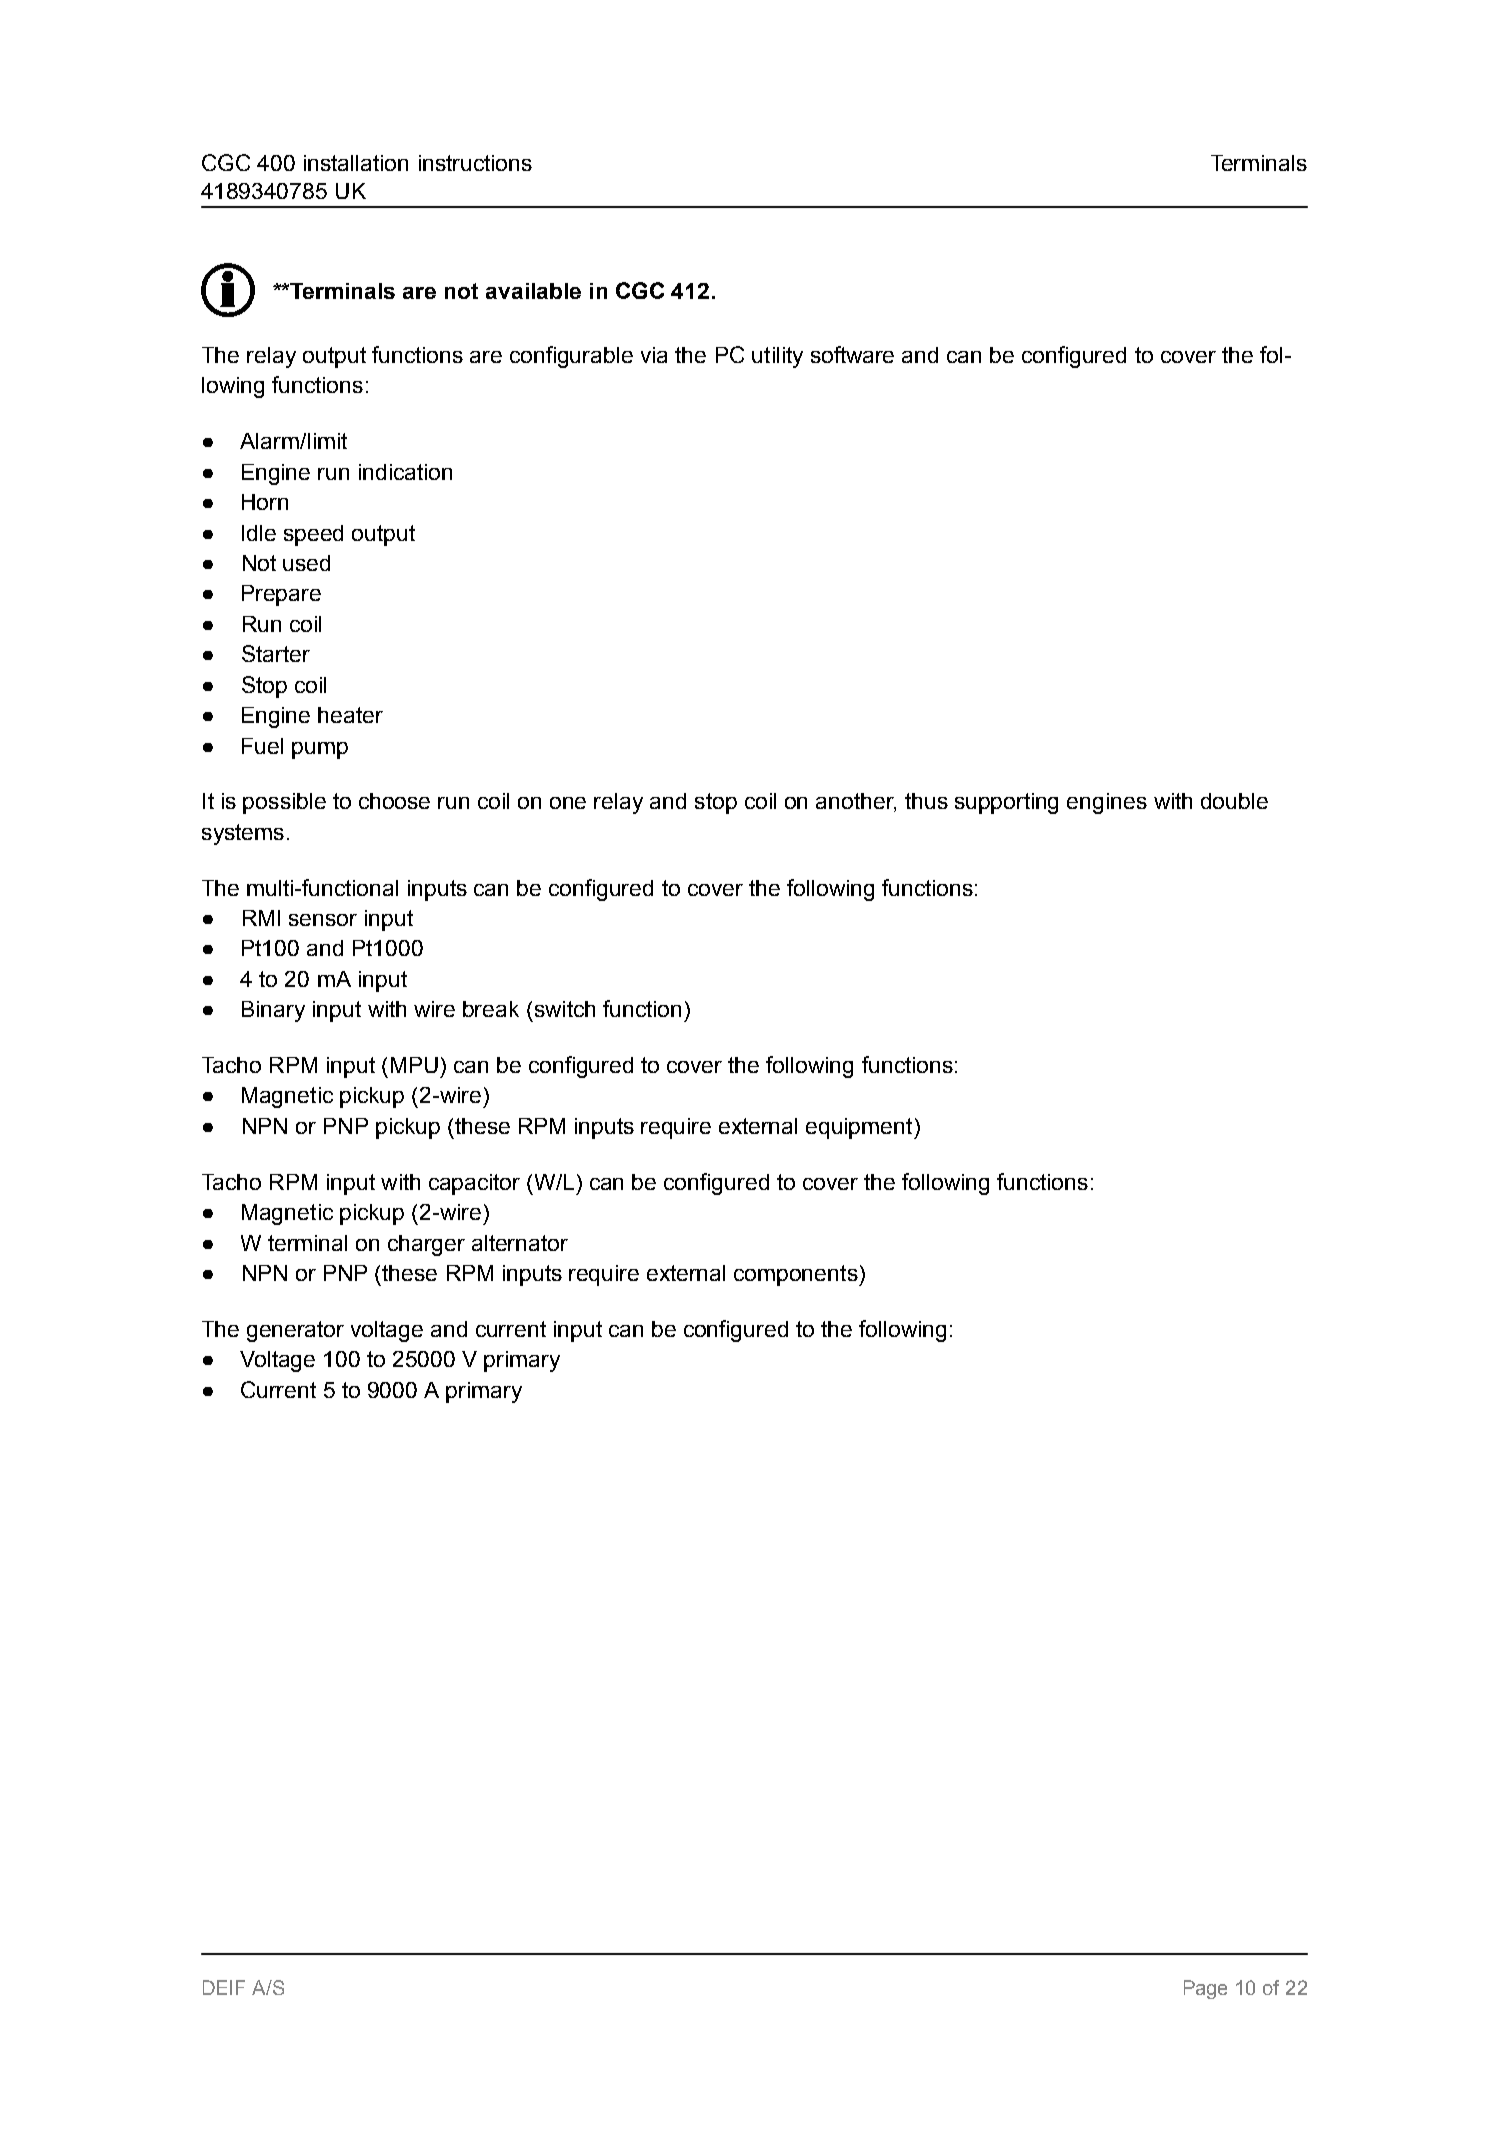 Image resolution: width=1509 pixels, height=2135 pixels. What do you see at coordinates (1006, 803) in the page?
I see `supporting` at bounding box center [1006, 803].
